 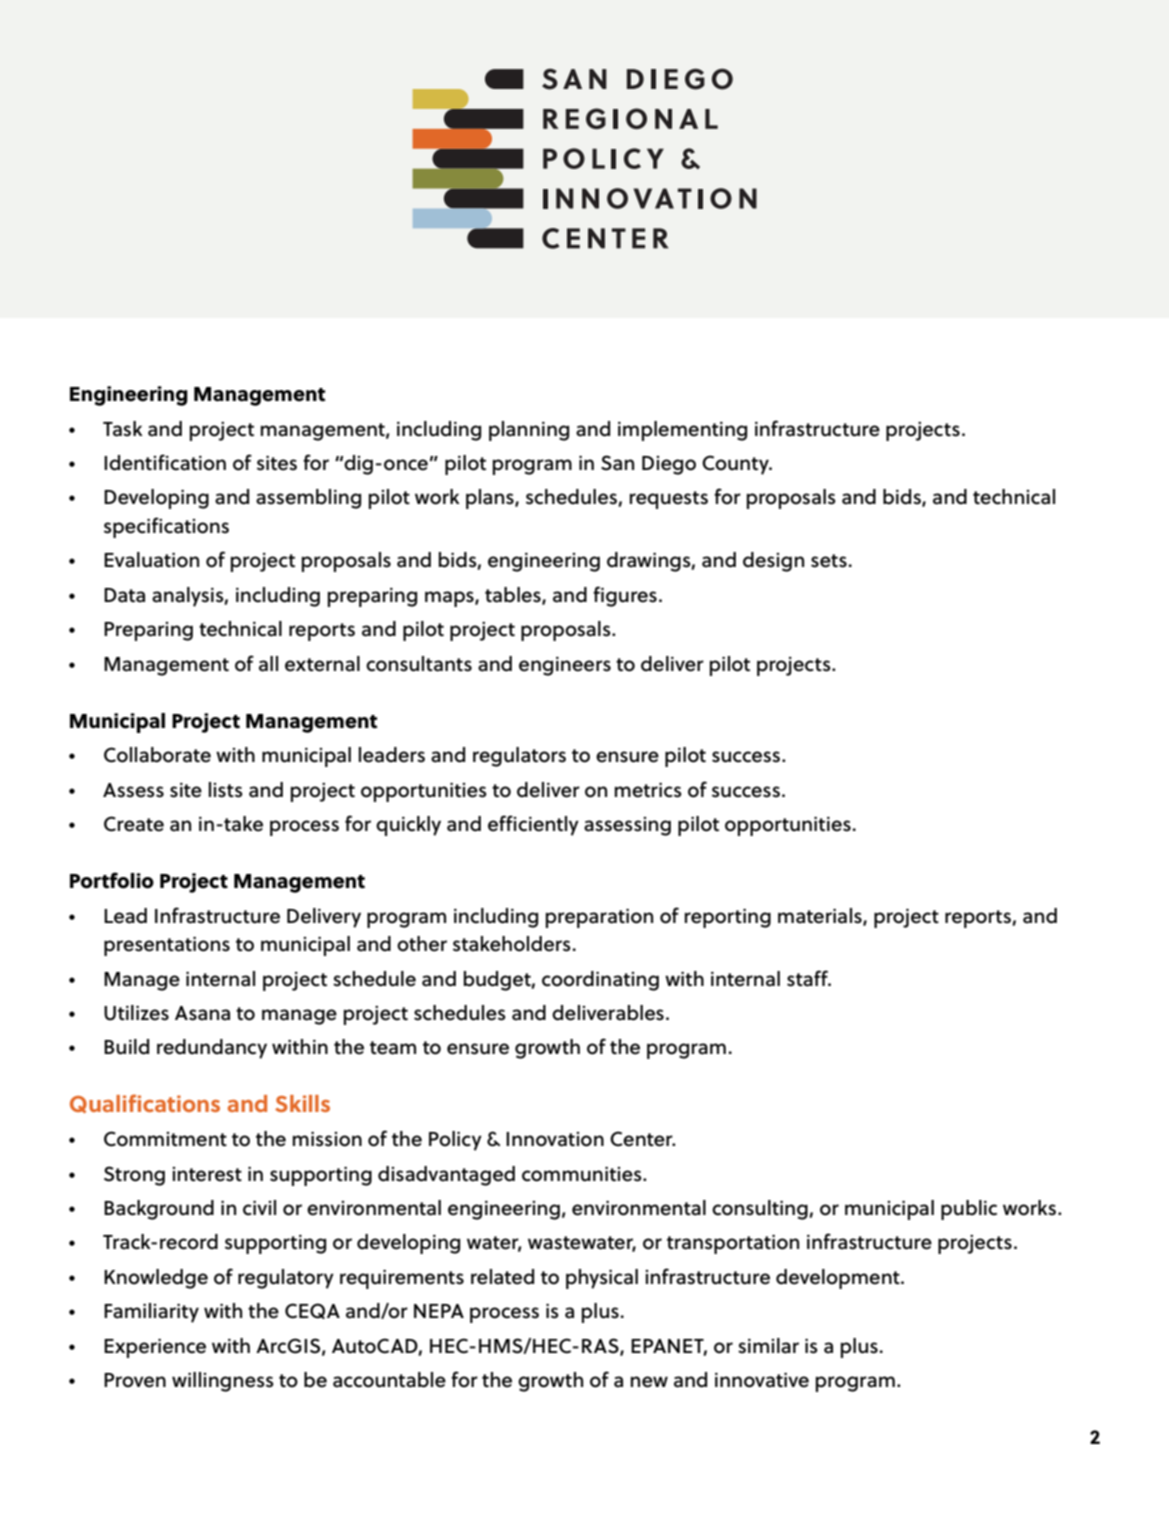 I want to click on redundancy, so click(x=212, y=1049).
